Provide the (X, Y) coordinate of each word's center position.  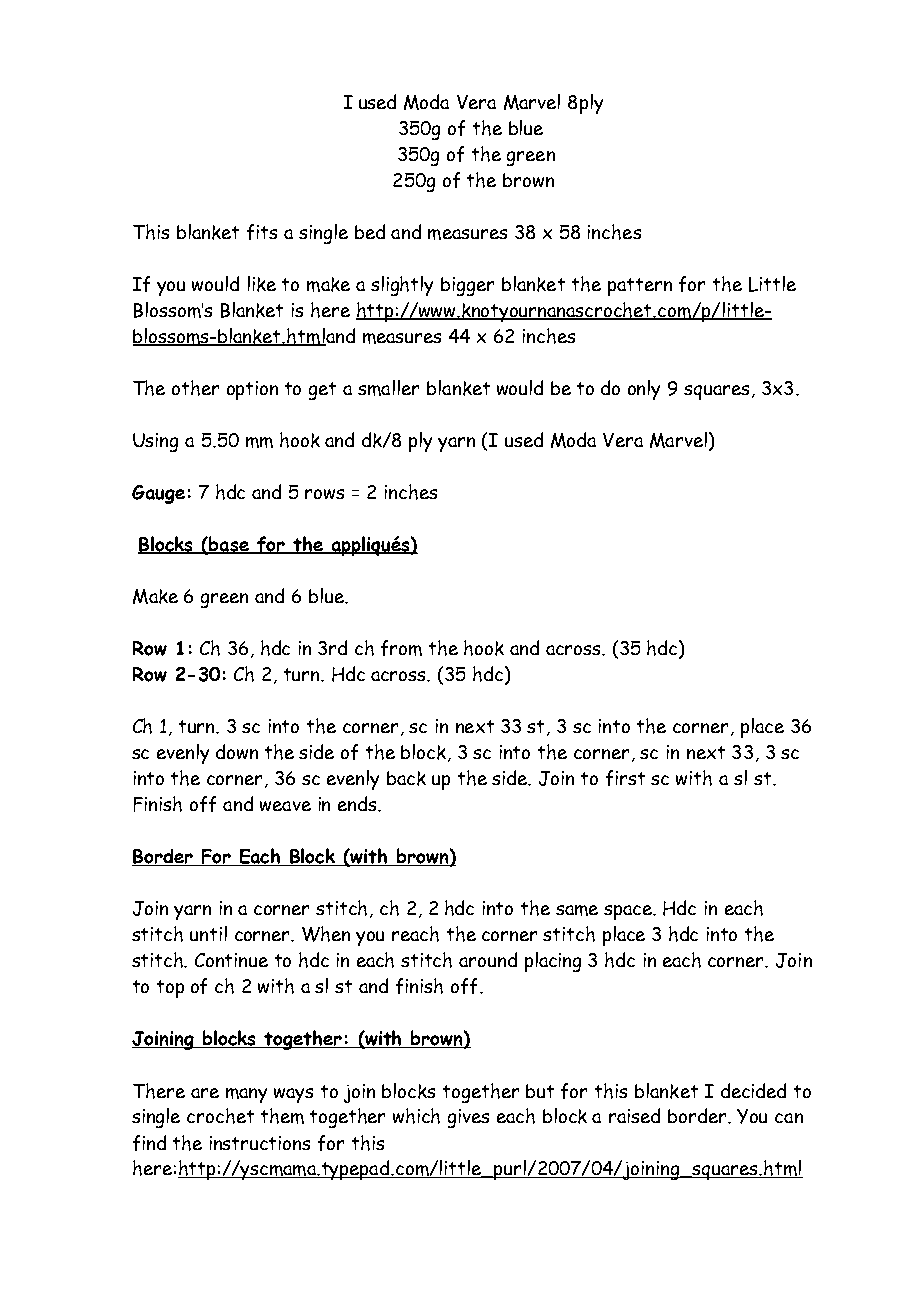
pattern (640, 287)
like (262, 284)
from (401, 648)
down (237, 751)
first (625, 778)
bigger (467, 286)
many (246, 1095)
